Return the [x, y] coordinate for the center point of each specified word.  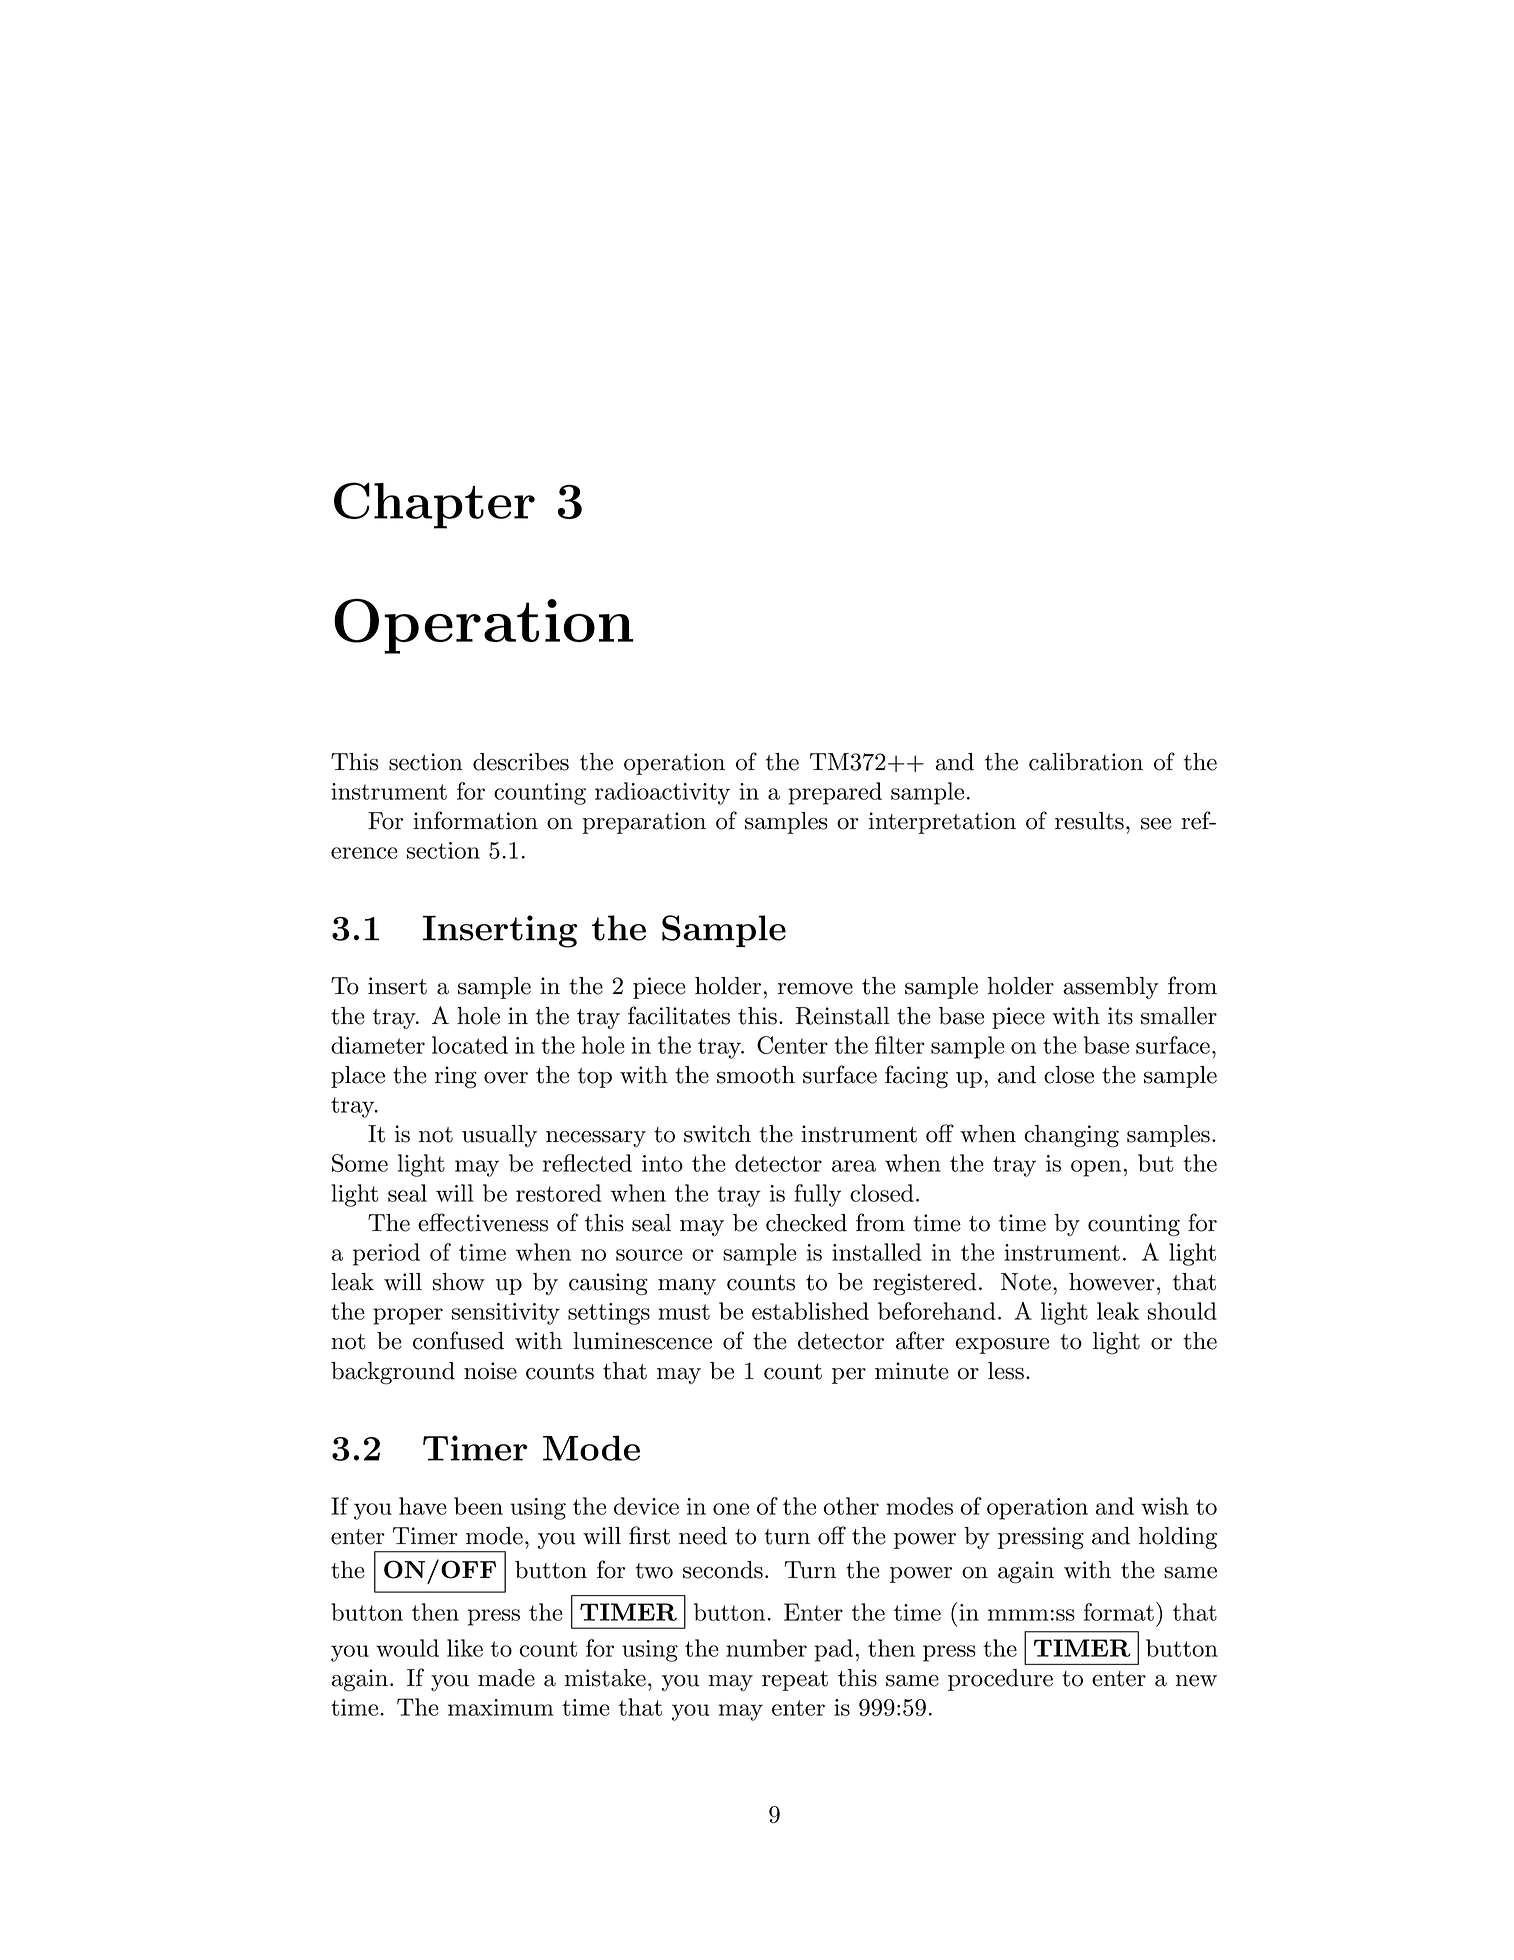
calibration [1086, 762]
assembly [1111, 988]
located [470, 1045]
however [1112, 1282]
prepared [835, 793]
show [459, 1282]
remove [815, 989]
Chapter [434, 505]
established [810, 1311]
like [465, 1648]
